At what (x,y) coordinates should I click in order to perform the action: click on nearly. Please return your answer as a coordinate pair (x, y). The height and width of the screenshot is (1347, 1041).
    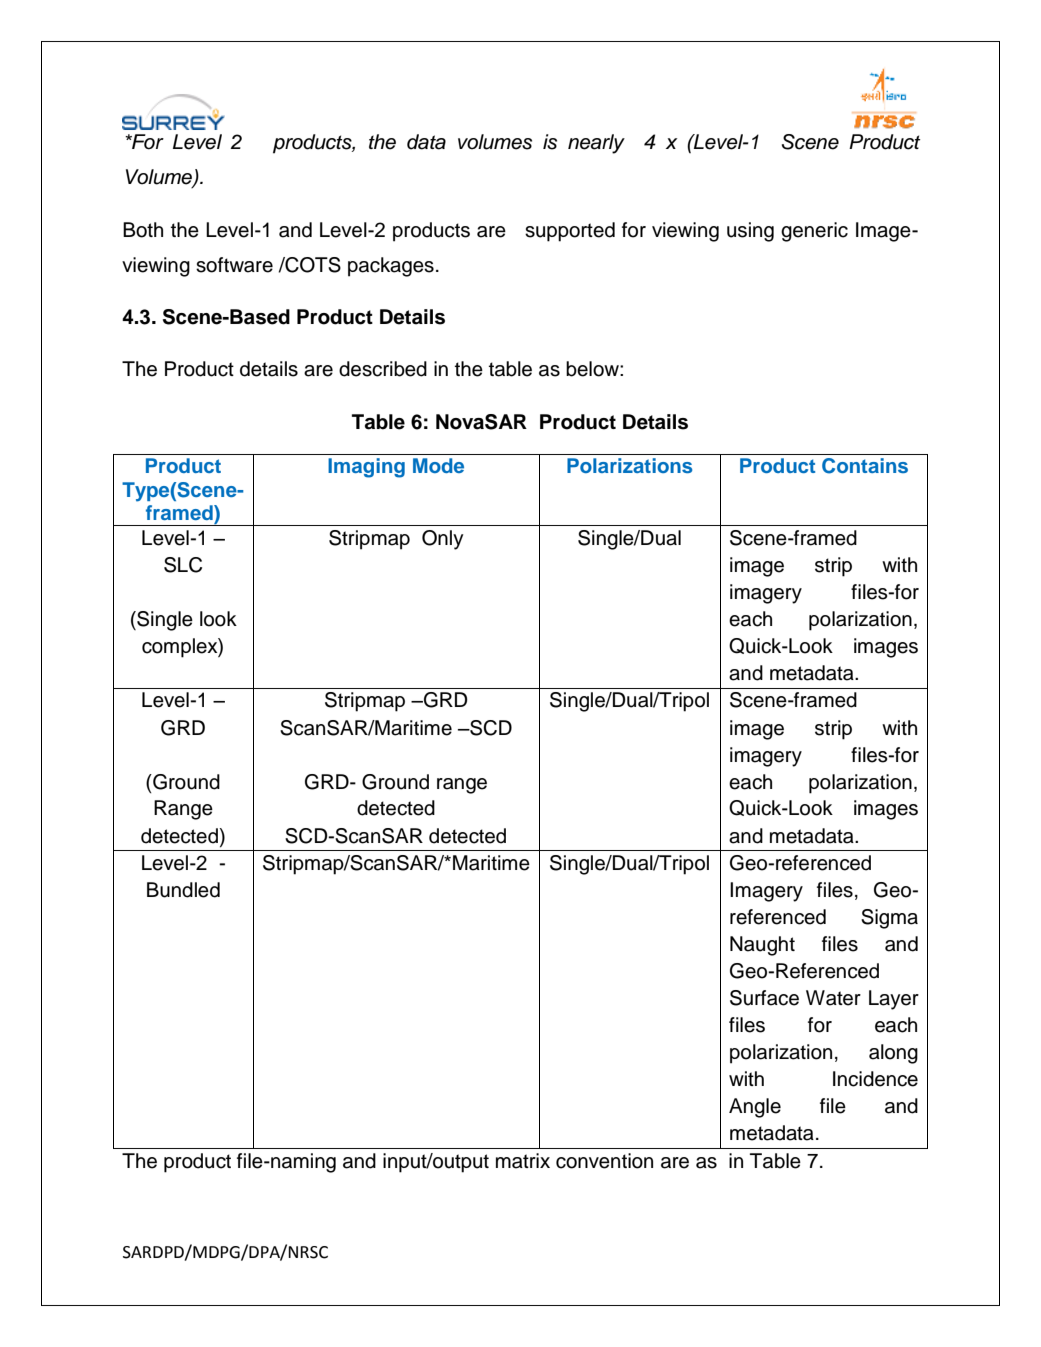
    Looking at the image, I should click on (596, 144).
